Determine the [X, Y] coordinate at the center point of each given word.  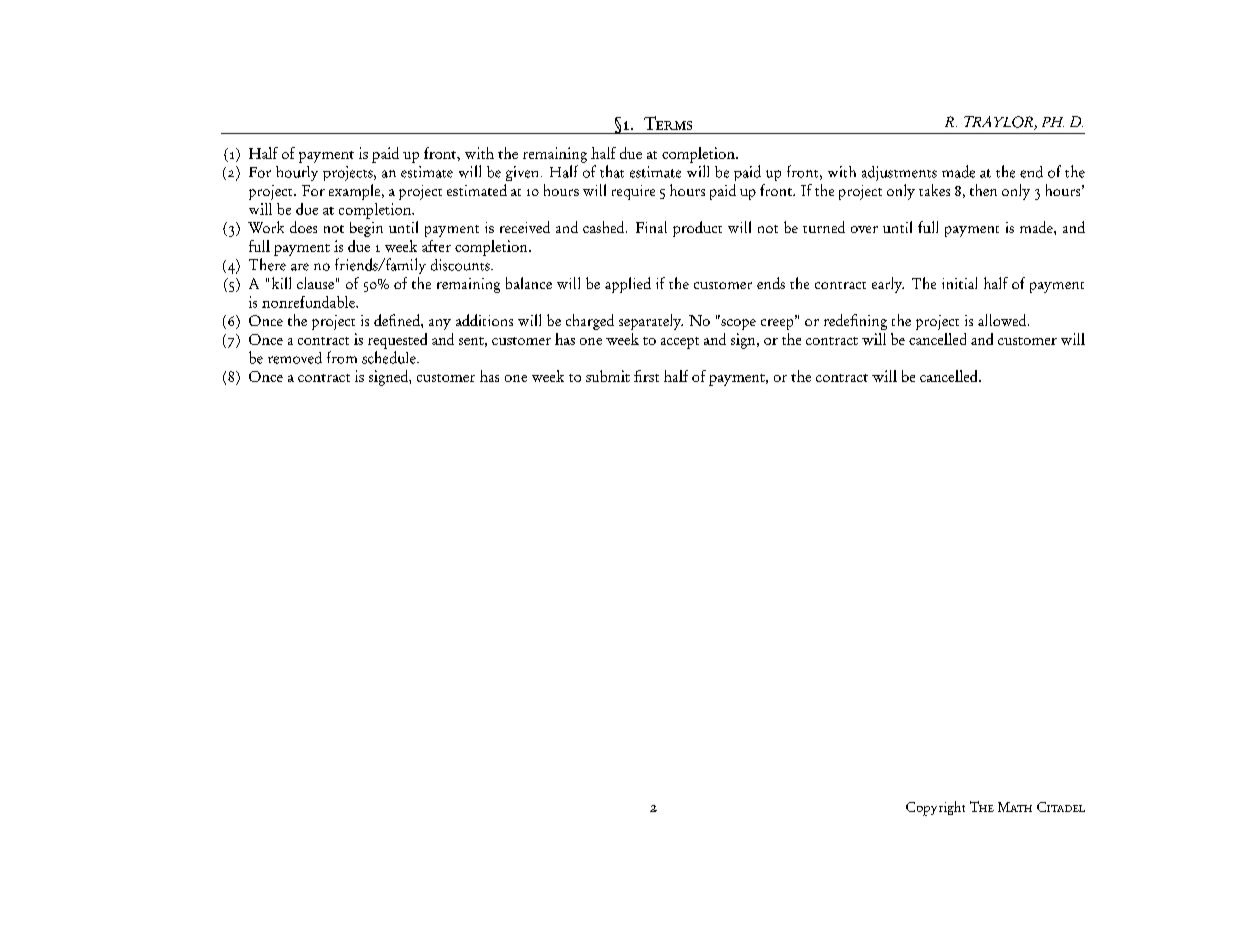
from [342, 357]
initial [959, 283]
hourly [297, 173]
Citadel [1061, 807]
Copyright [935, 808]
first [646, 376]
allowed [1003, 320]
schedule [390, 357]
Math [1015, 807]
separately [651, 322]
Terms [668, 123]
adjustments [899, 173]
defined [398, 320]
